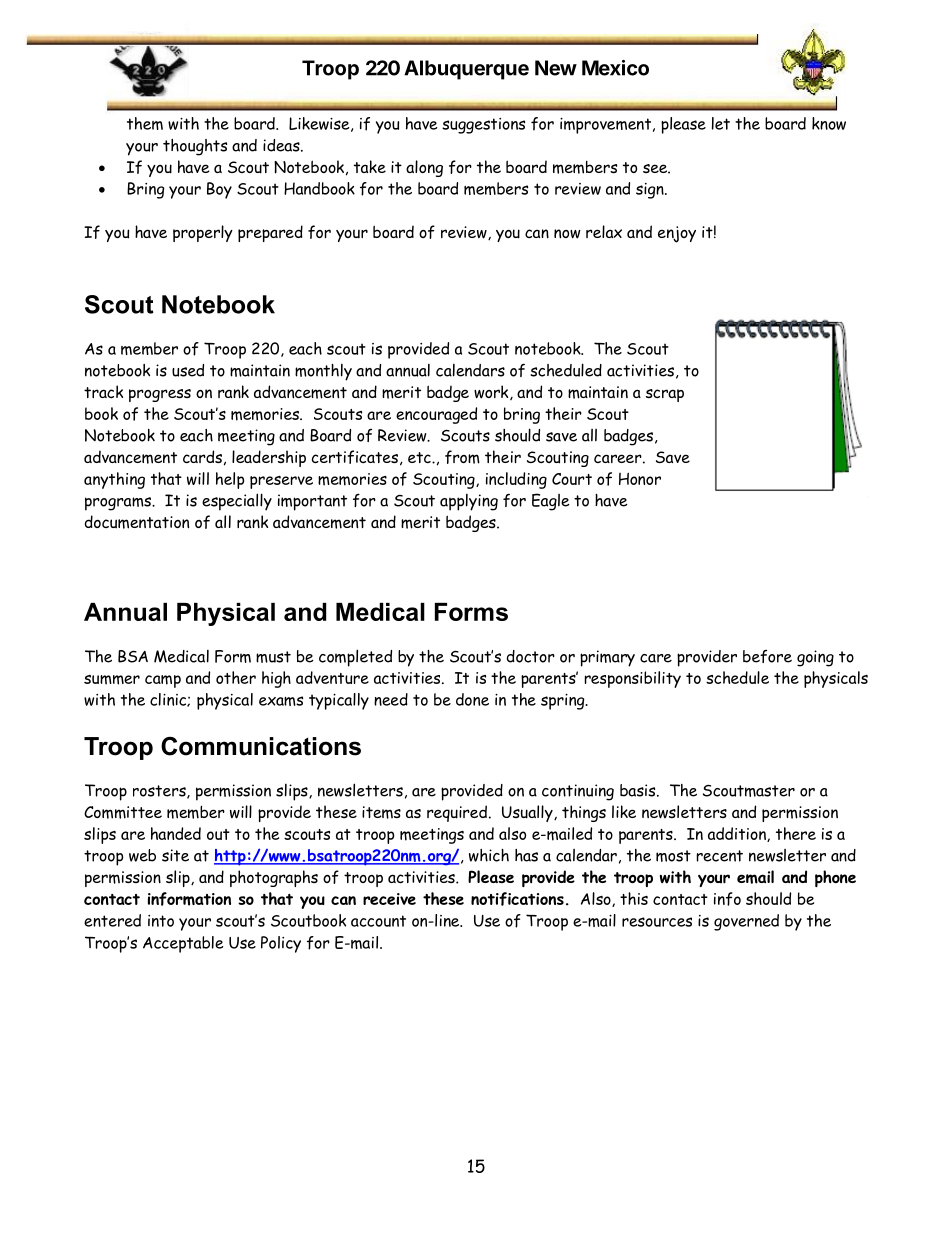 The image size is (952, 1233). What do you see at coordinates (161, 921) in the document?
I see `into` at bounding box center [161, 921].
